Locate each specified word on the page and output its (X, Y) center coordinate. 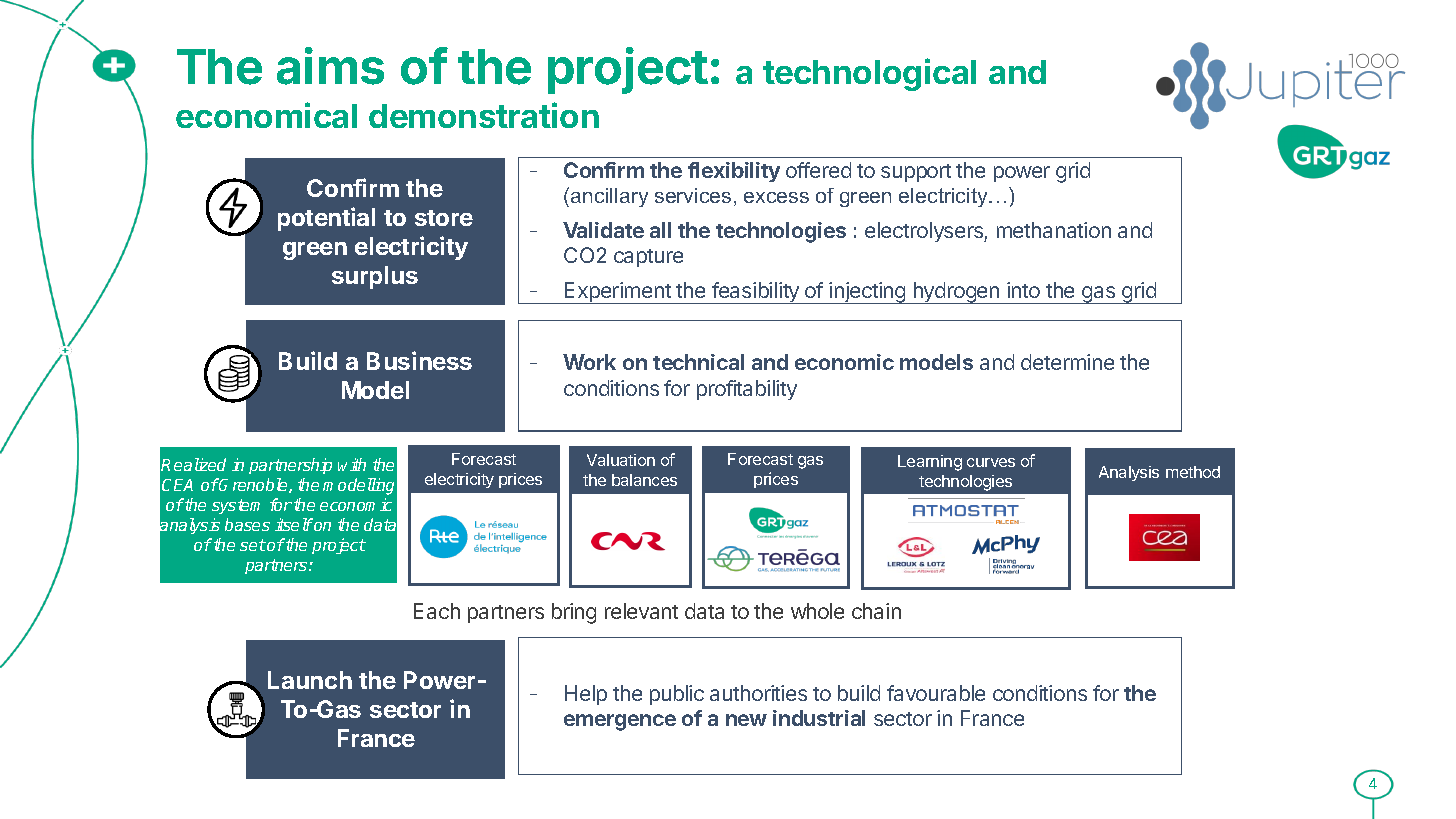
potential (326, 219)
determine (1067, 362)
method (1193, 472)
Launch (310, 680)
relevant (641, 611)
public (677, 695)
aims (330, 66)
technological (869, 74)
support (916, 173)
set (253, 545)
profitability (747, 390)
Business (419, 360)
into (1023, 290)
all (660, 230)
